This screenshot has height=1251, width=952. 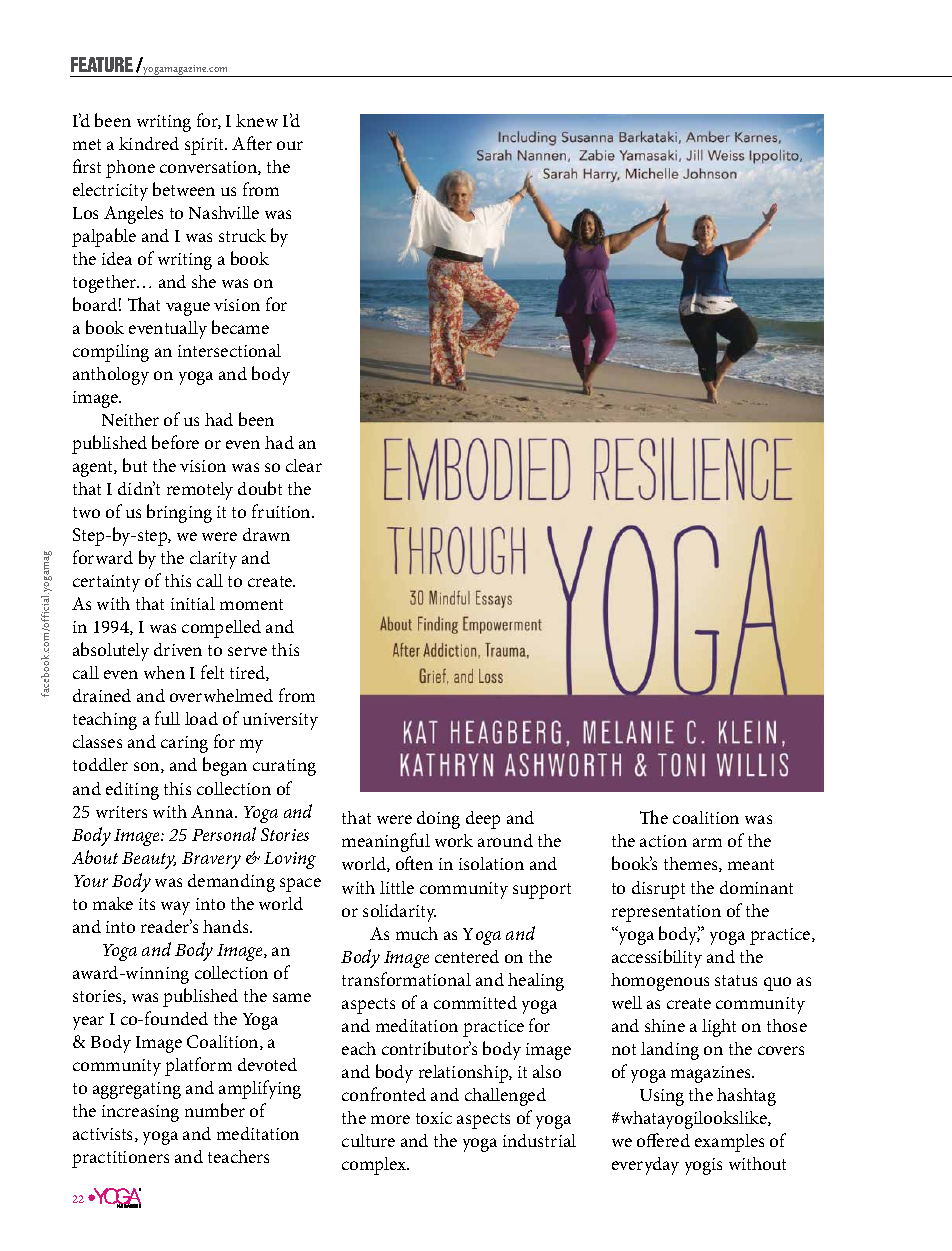 What do you see at coordinates (251, 604) in the screenshot?
I see `moment` at bounding box center [251, 604].
